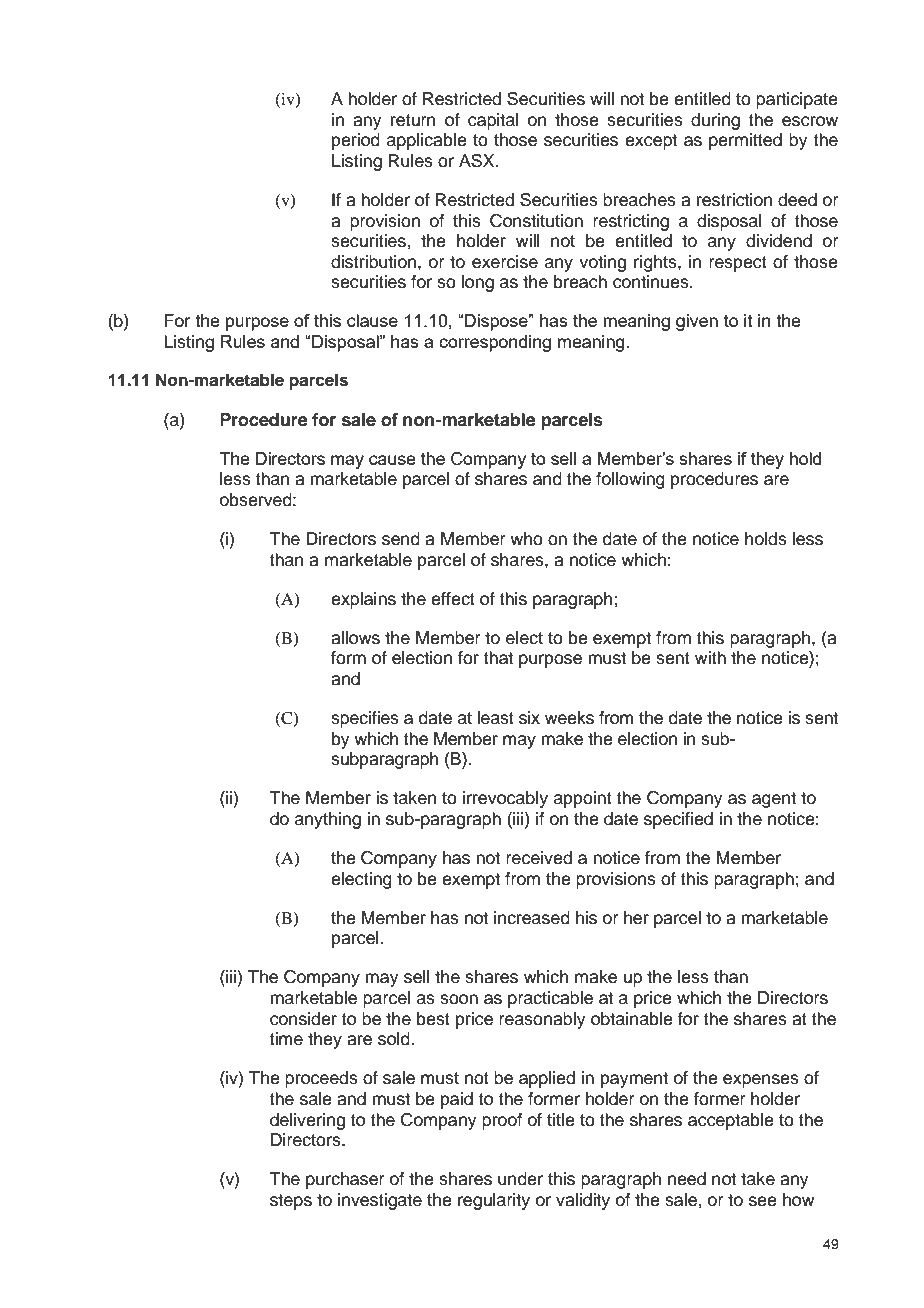  I want to click on received, so click(539, 858).
